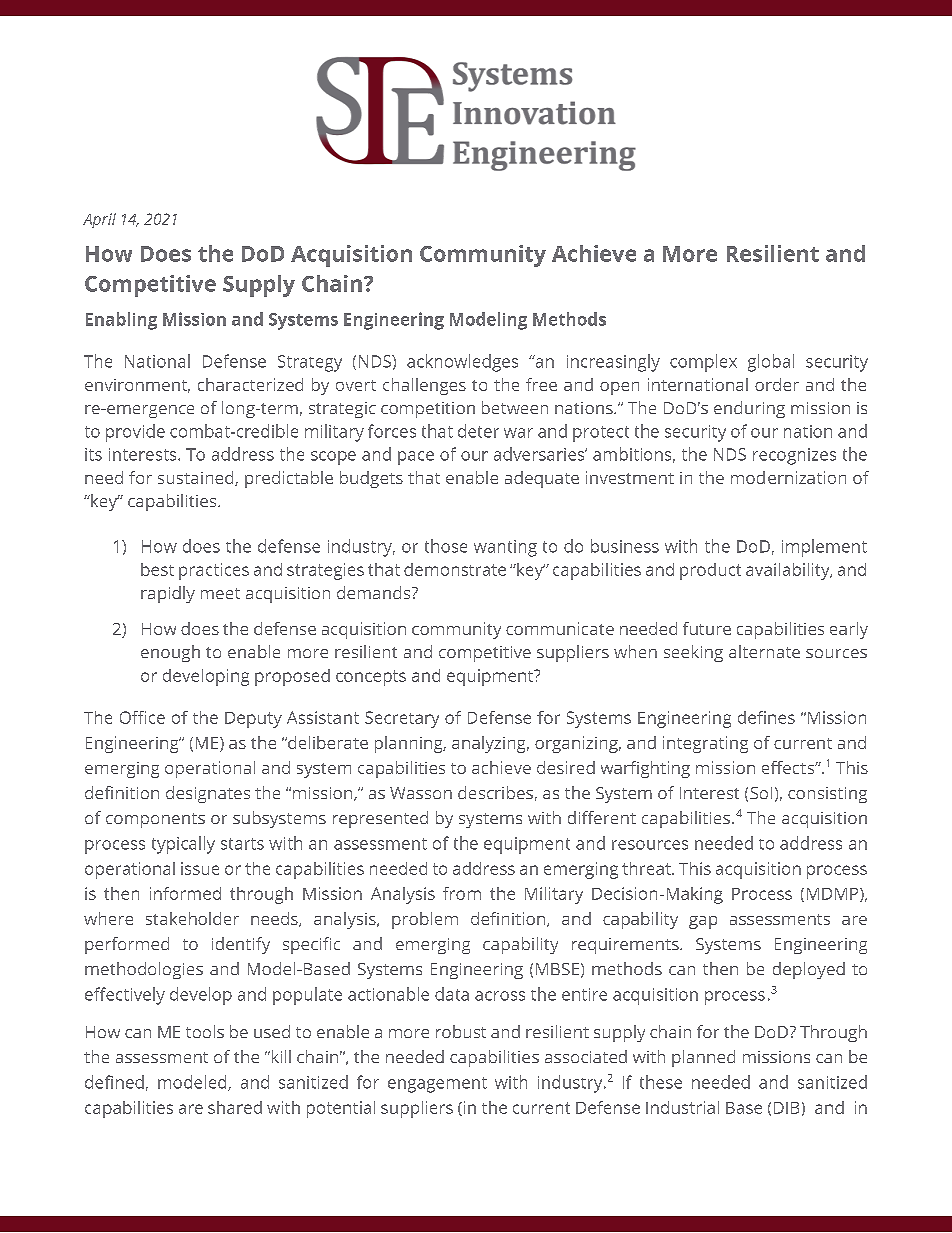 The image size is (952, 1233). I want to click on from, so click(462, 893).
